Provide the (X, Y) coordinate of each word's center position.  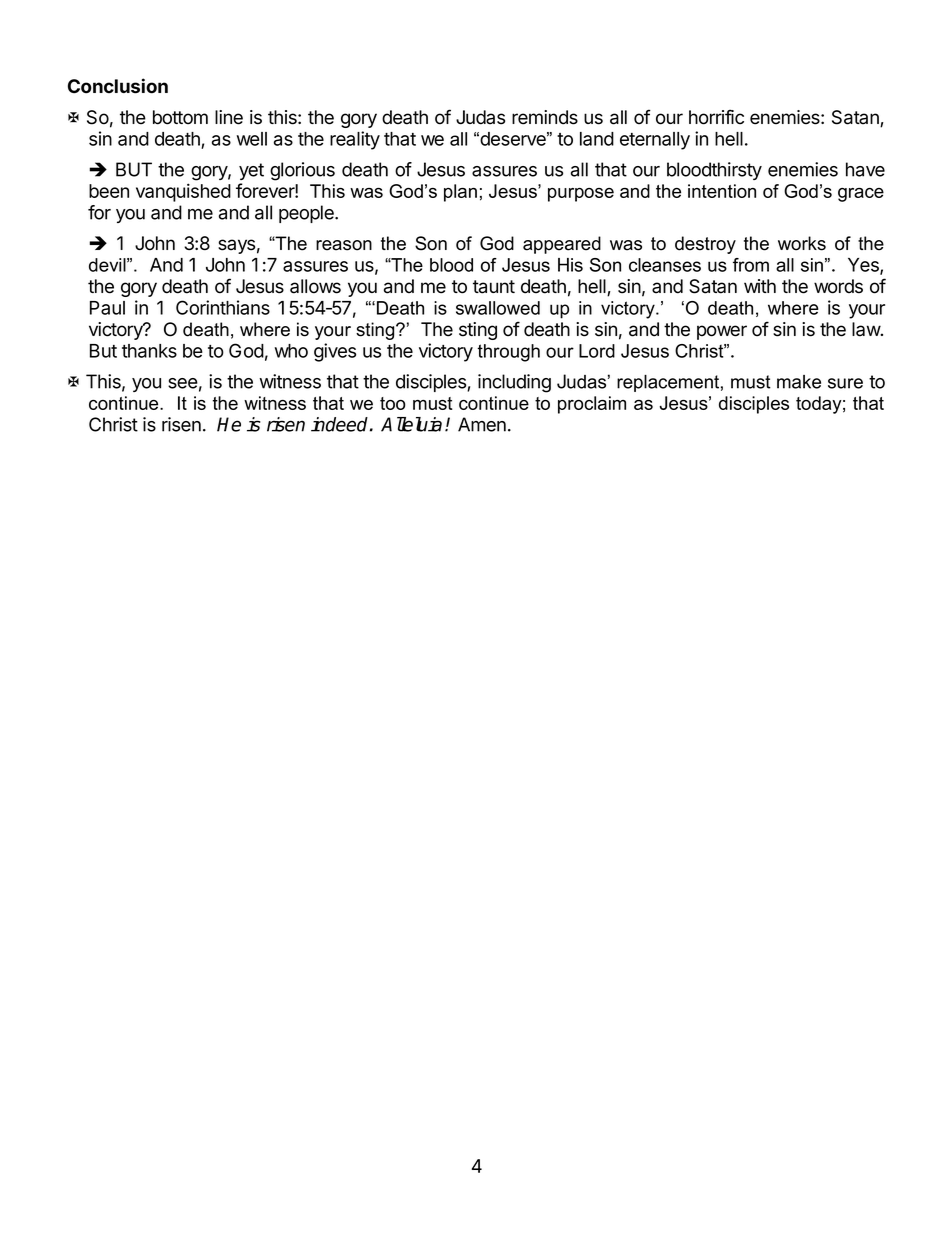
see (183, 383)
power (722, 332)
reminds (545, 117)
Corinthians (223, 307)
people (307, 214)
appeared (562, 245)
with (760, 286)
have (865, 169)
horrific (716, 117)
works (802, 243)
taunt (494, 287)
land (597, 139)
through (508, 353)
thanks (149, 351)
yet (251, 171)
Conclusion (118, 86)
